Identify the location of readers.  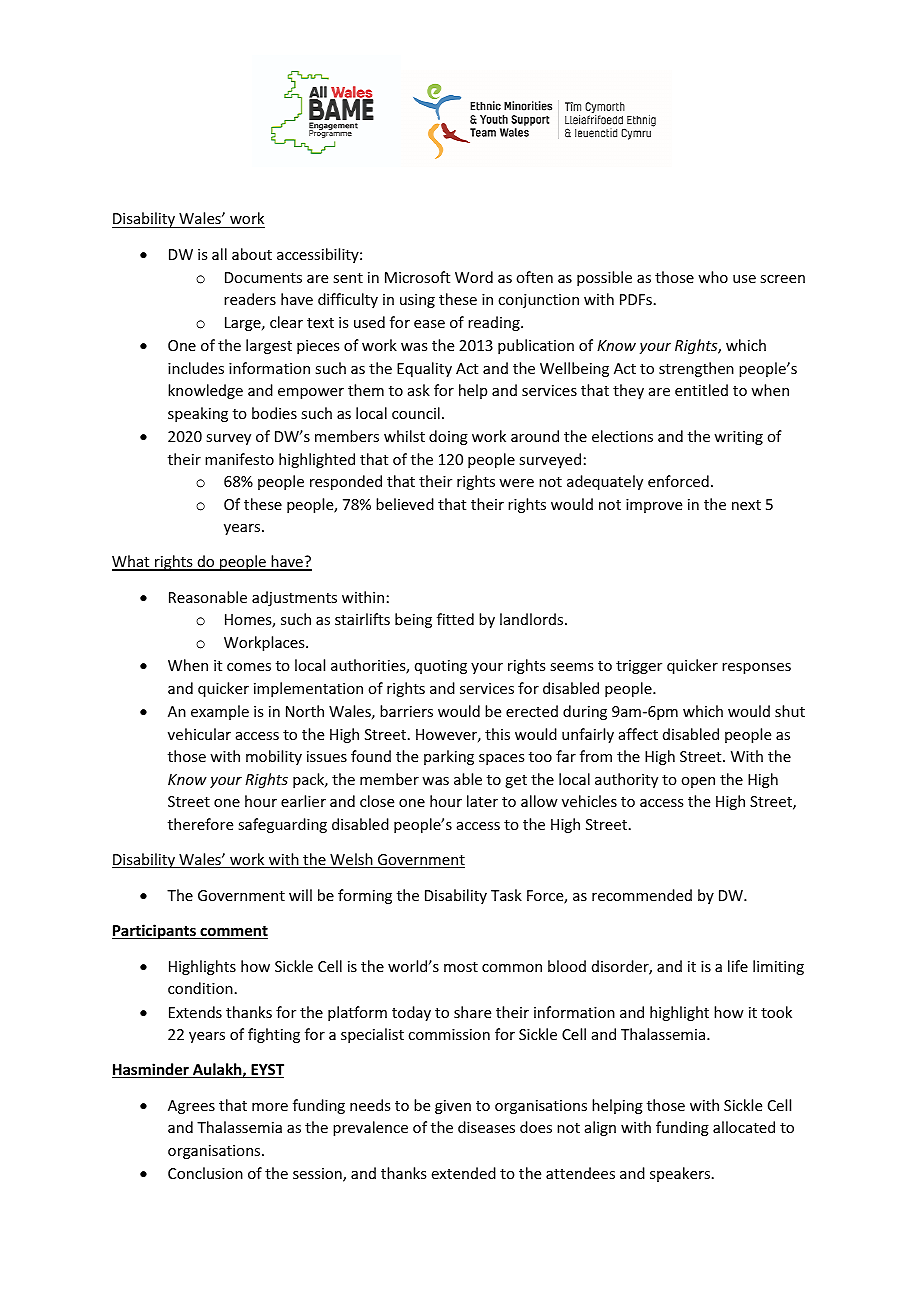
(250, 299).
